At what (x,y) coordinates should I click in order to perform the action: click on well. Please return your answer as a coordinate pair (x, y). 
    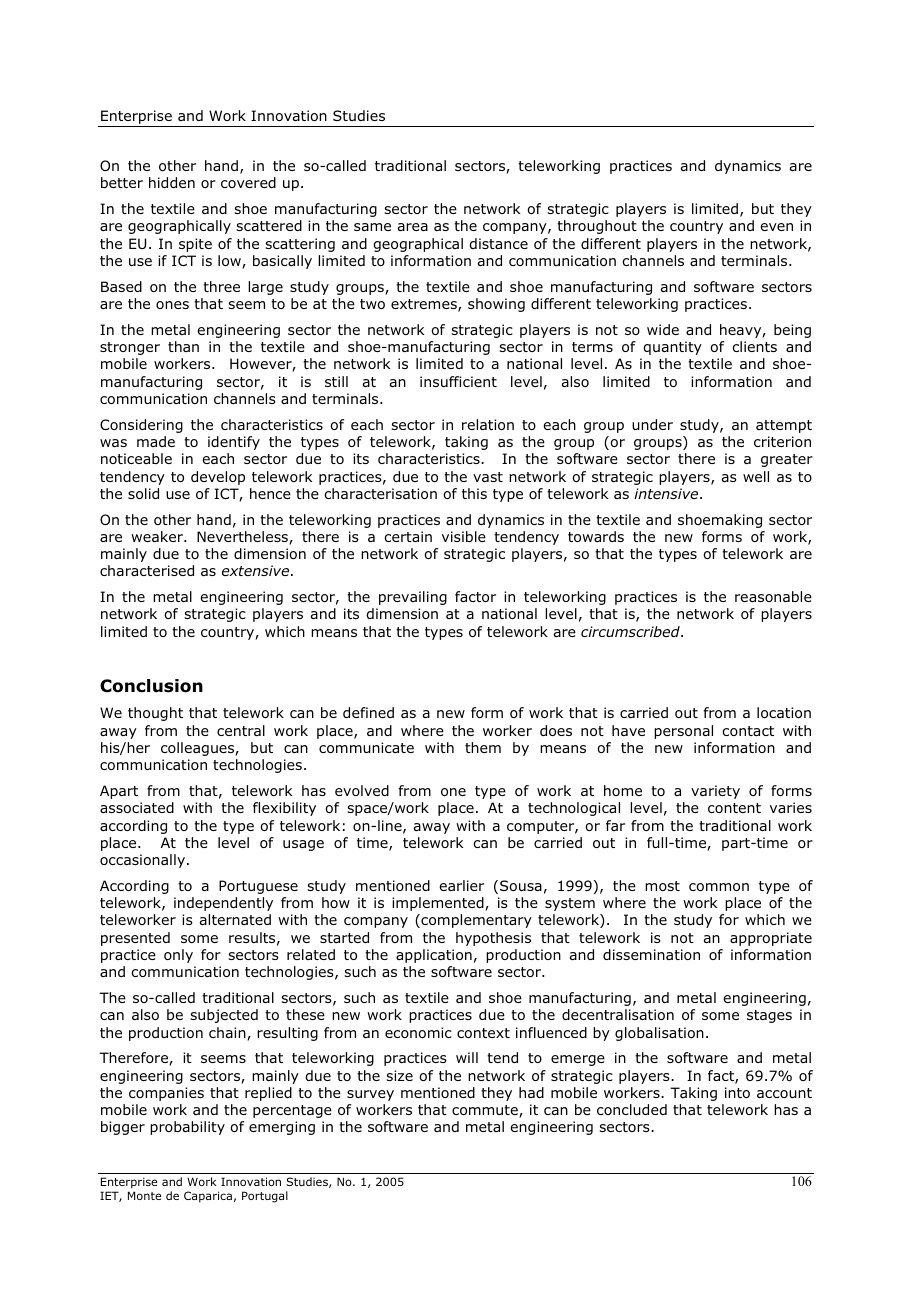
    Looking at the image, I should click on (756, 476).
